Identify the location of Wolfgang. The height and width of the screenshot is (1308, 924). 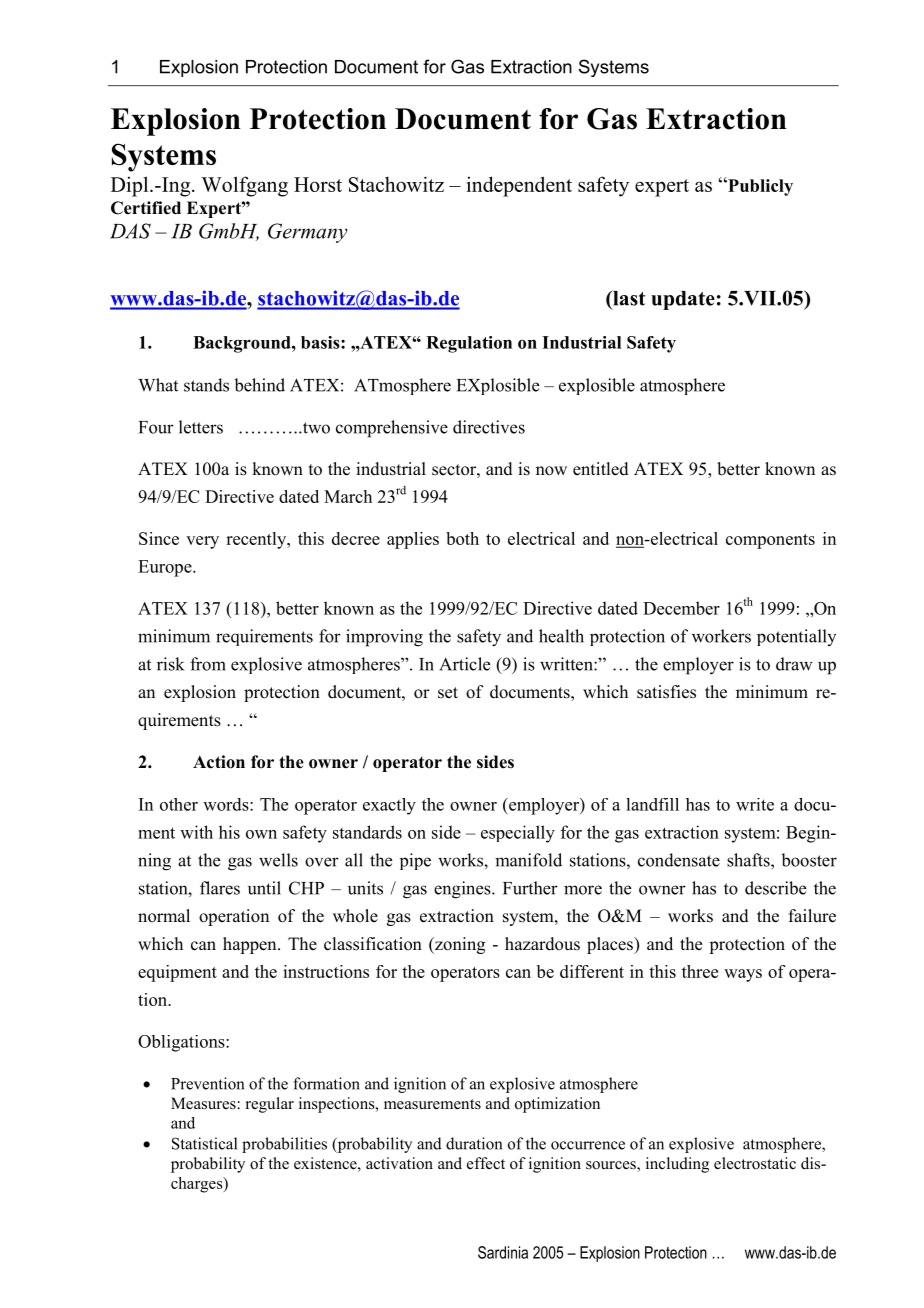
(244, 186).
